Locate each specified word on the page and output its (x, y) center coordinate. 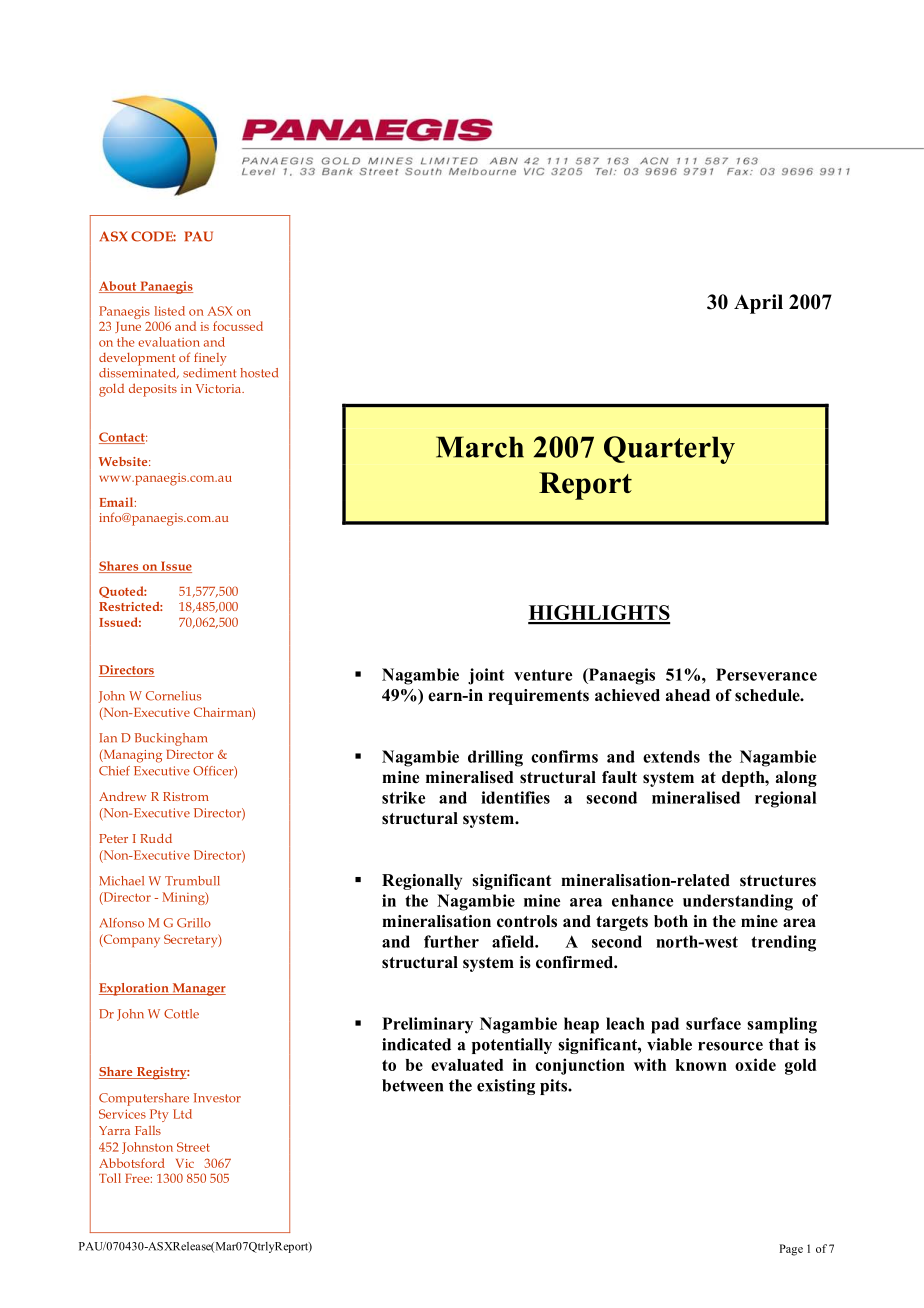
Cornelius (173, 696)
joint (486, 676)
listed (169, 311)
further (451, 941)
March (480, 447)
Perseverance (766, 674)
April (758, 304)
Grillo (194, 923)
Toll (110, 1178)
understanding (738, 902)
